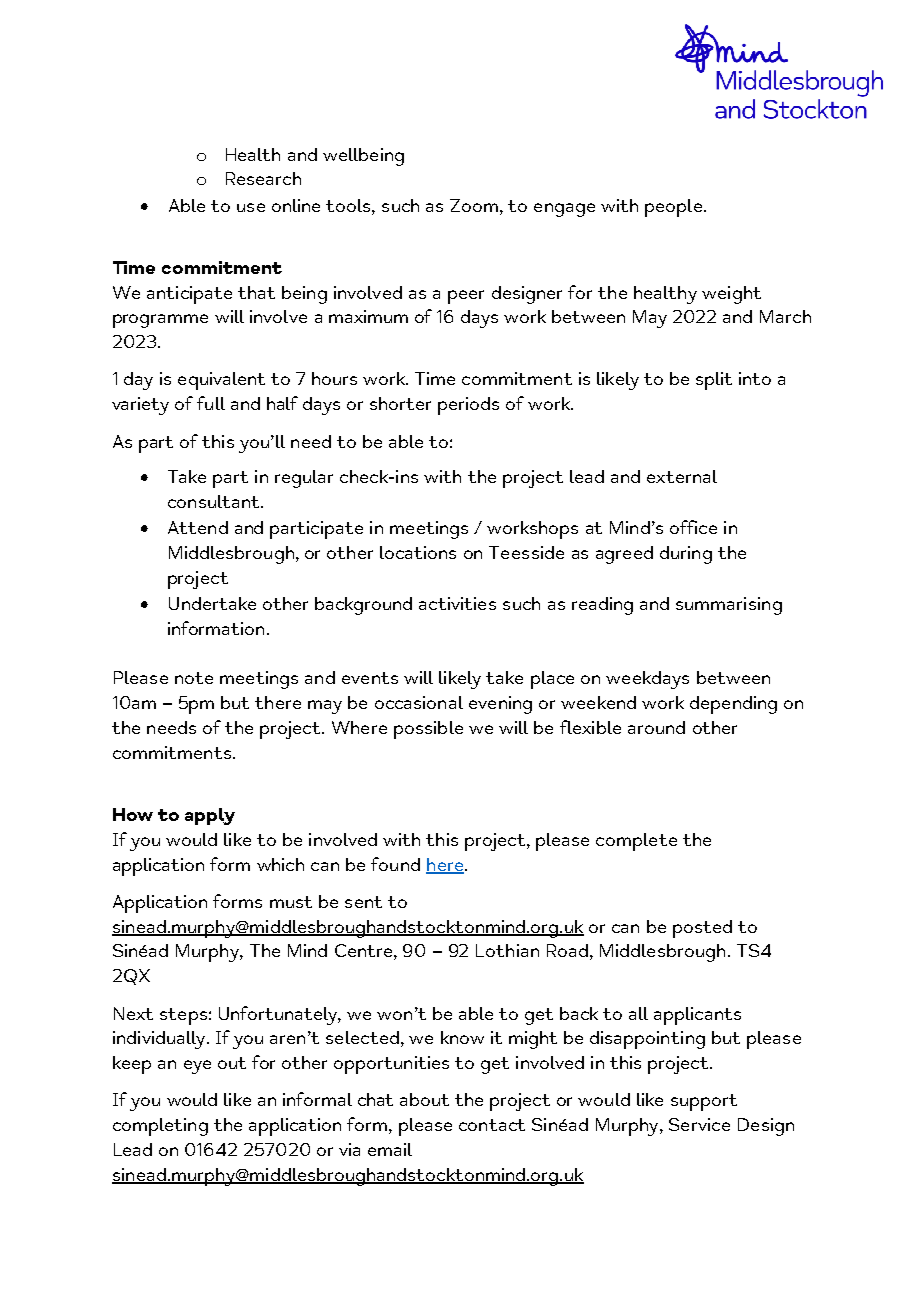 The width and height of the document is (924, 1308). Describe the element at coordinates (418, 552) in the document. I see `locations` at that location.
